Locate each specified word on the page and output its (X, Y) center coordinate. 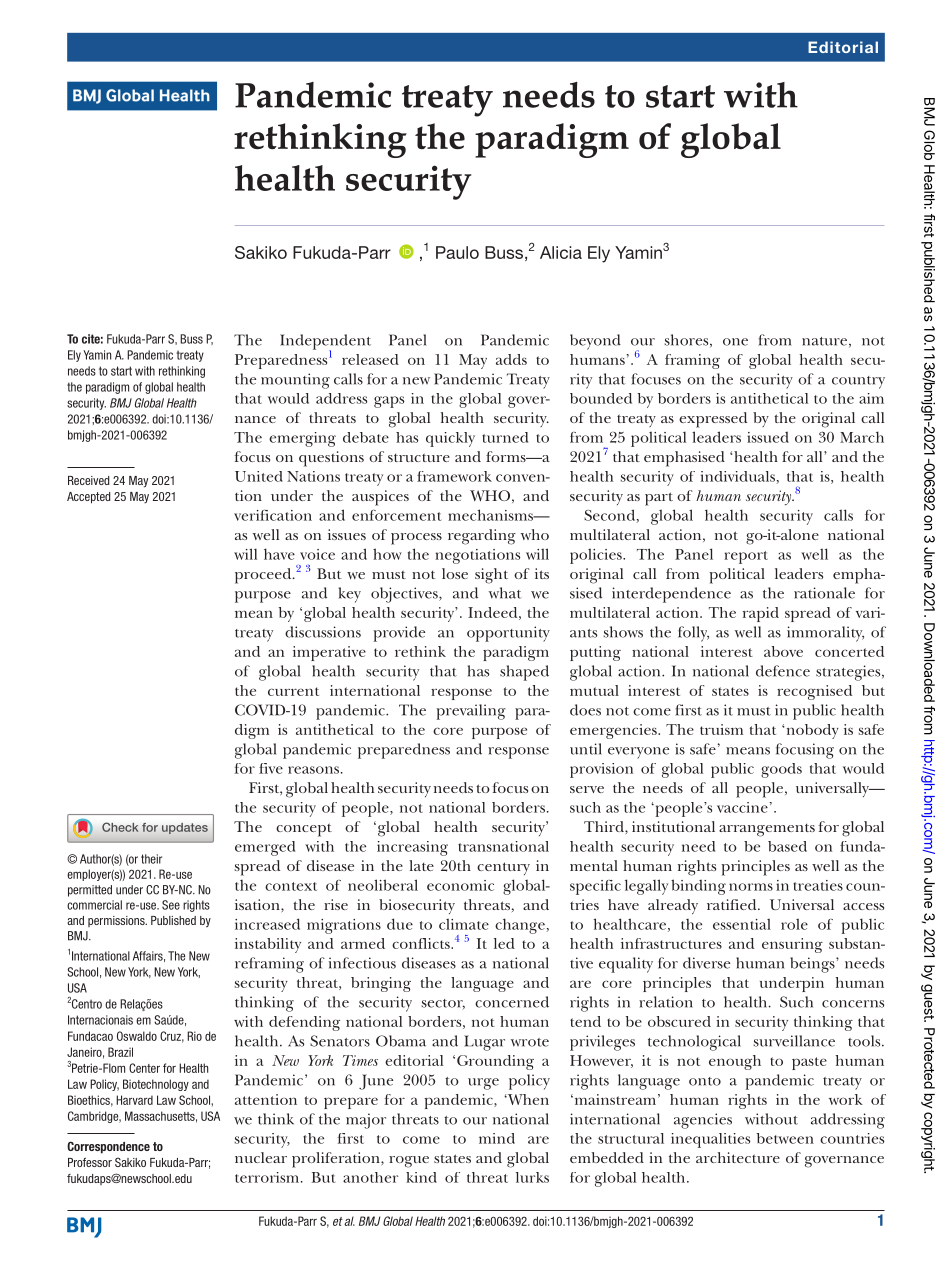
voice (317, 554)
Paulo (457, 252)
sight (491, 576)
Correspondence (108, 1147)
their (151, 859)
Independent (325, 343)
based (787, 846)
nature (824, 341)
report (746, 557)
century (503, 868)
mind (497, 1138)
